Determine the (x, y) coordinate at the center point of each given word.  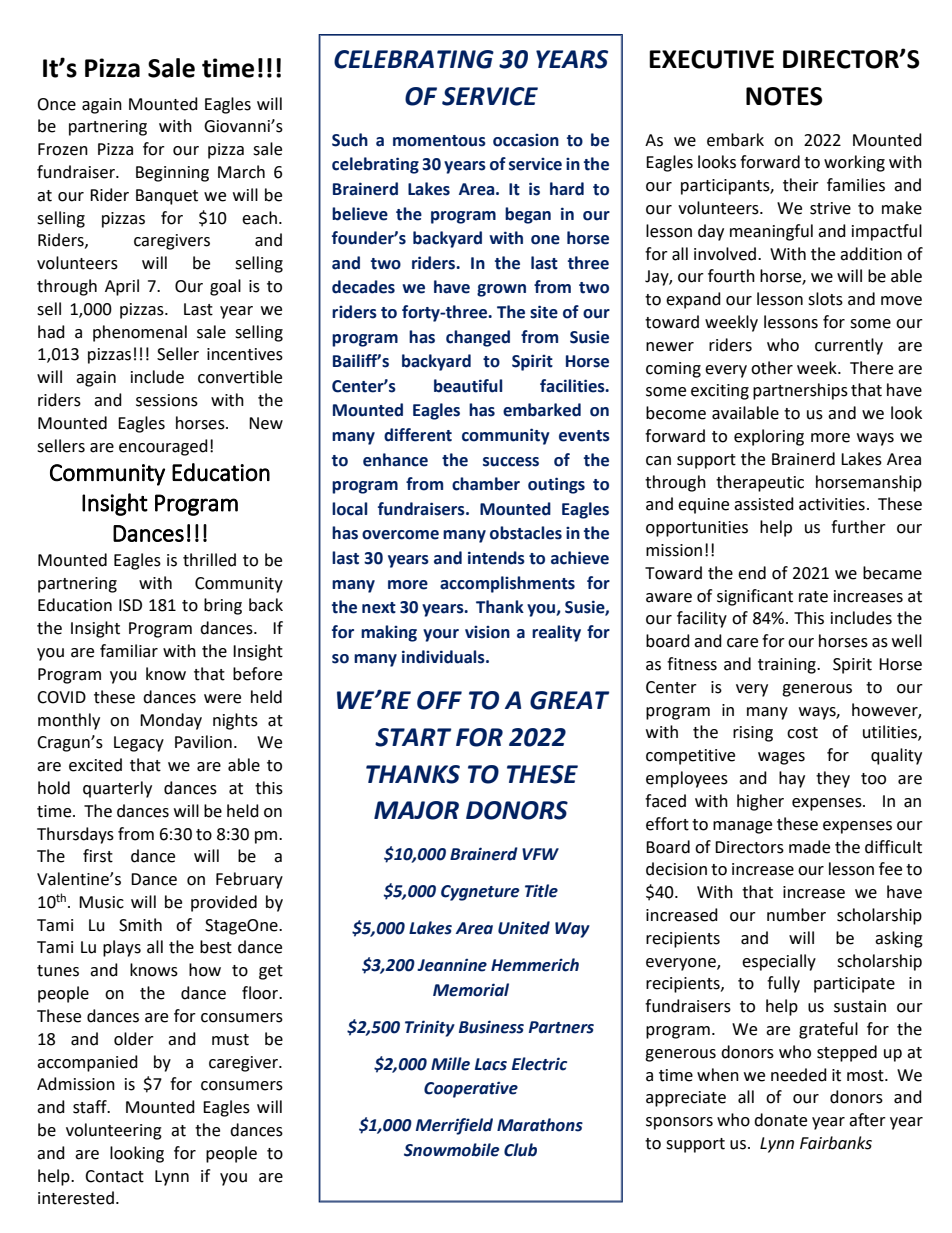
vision (487, 632)
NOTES (784, 96)
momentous (439, 141)
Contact (114, 1176)
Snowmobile (452, 1150)
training (788, 666)
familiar (129, 651)
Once (56, 104)
